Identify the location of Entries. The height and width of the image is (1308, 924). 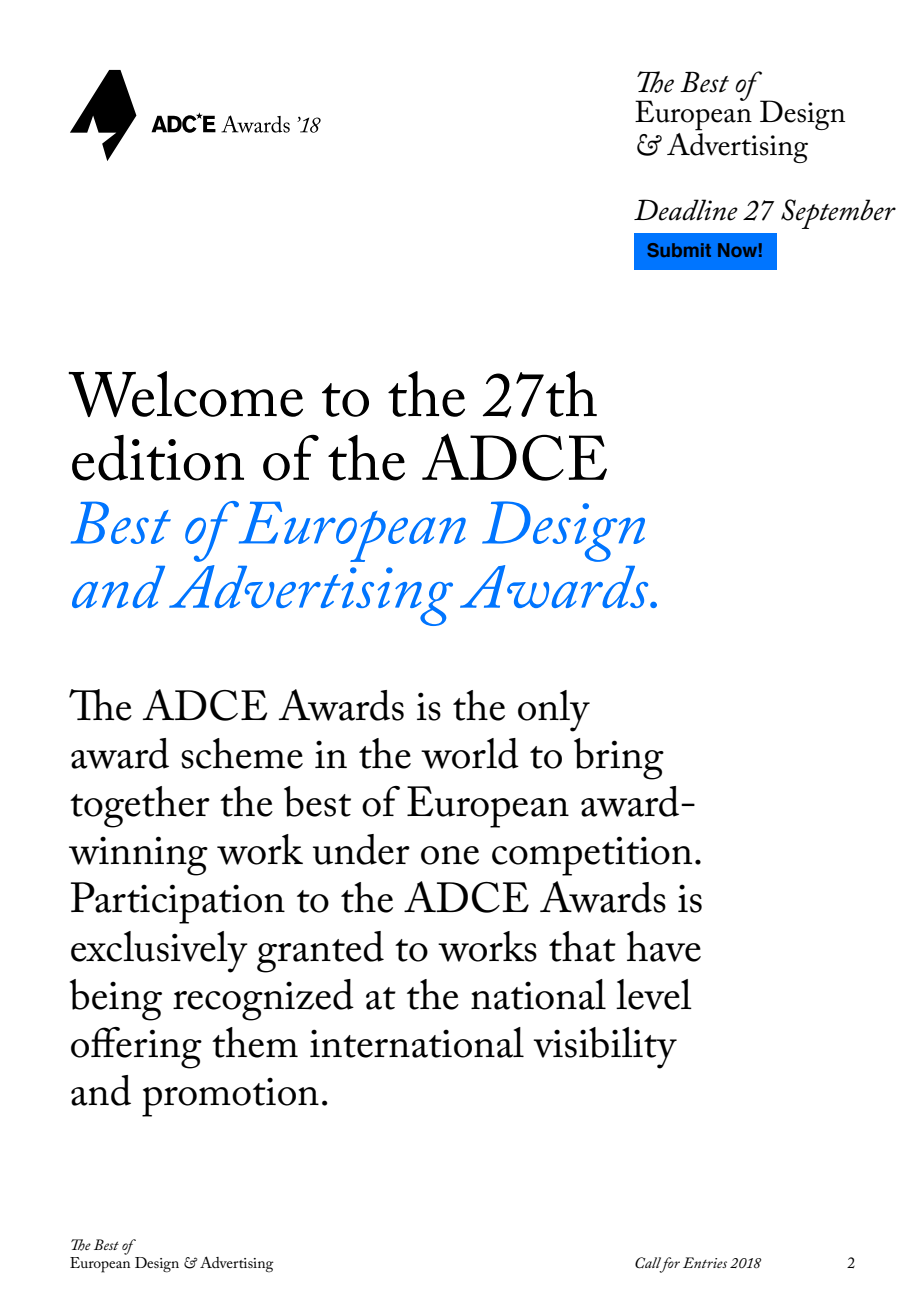
(705, 1262).
